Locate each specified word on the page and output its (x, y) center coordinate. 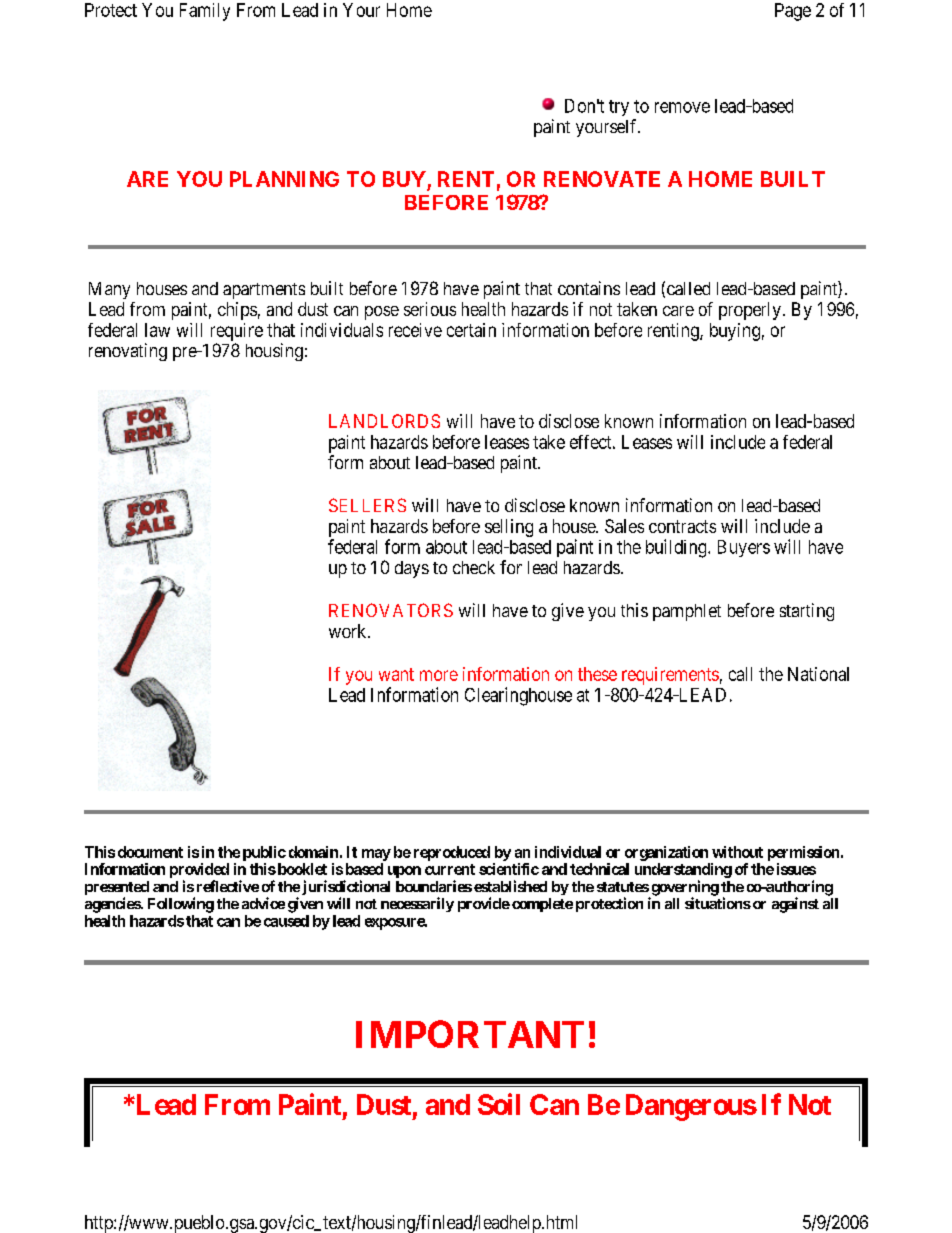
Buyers (744, 548)
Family (205, 12)
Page (793, 12)
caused (286, 921)
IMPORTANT (470, 1034)
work (349, 631)
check (474, 567)
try (619, 108)
